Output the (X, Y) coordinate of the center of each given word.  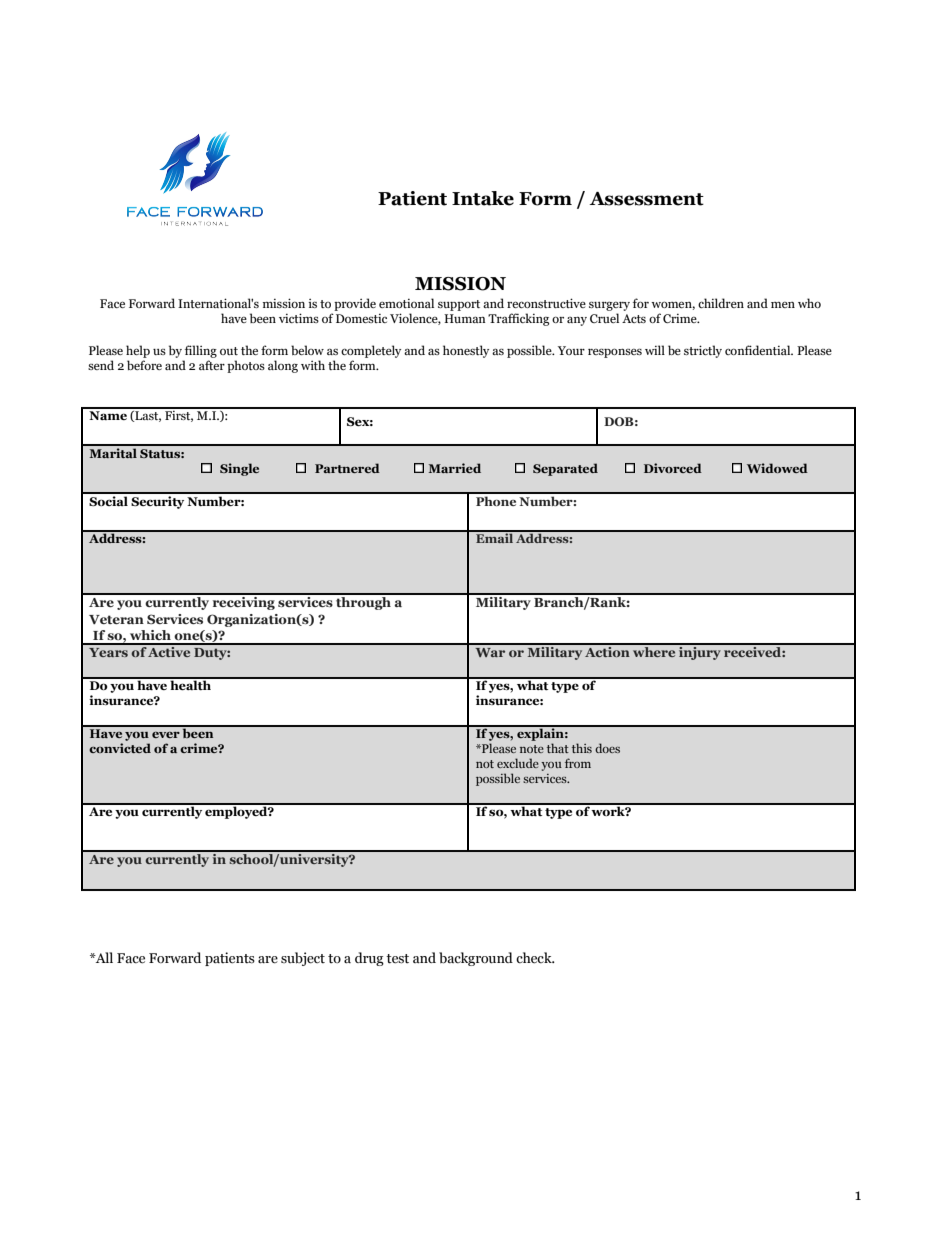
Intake (483, 198)
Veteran (116, 619)
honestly (466, 351)
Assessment (646, 199)
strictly (703, 351)
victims (299, 318)
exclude (518, 763)
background (476, 959)
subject (303, 959)
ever (166, 735)
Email (494, 537)
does (607, 748)
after (212, 365)
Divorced (673, 468)
